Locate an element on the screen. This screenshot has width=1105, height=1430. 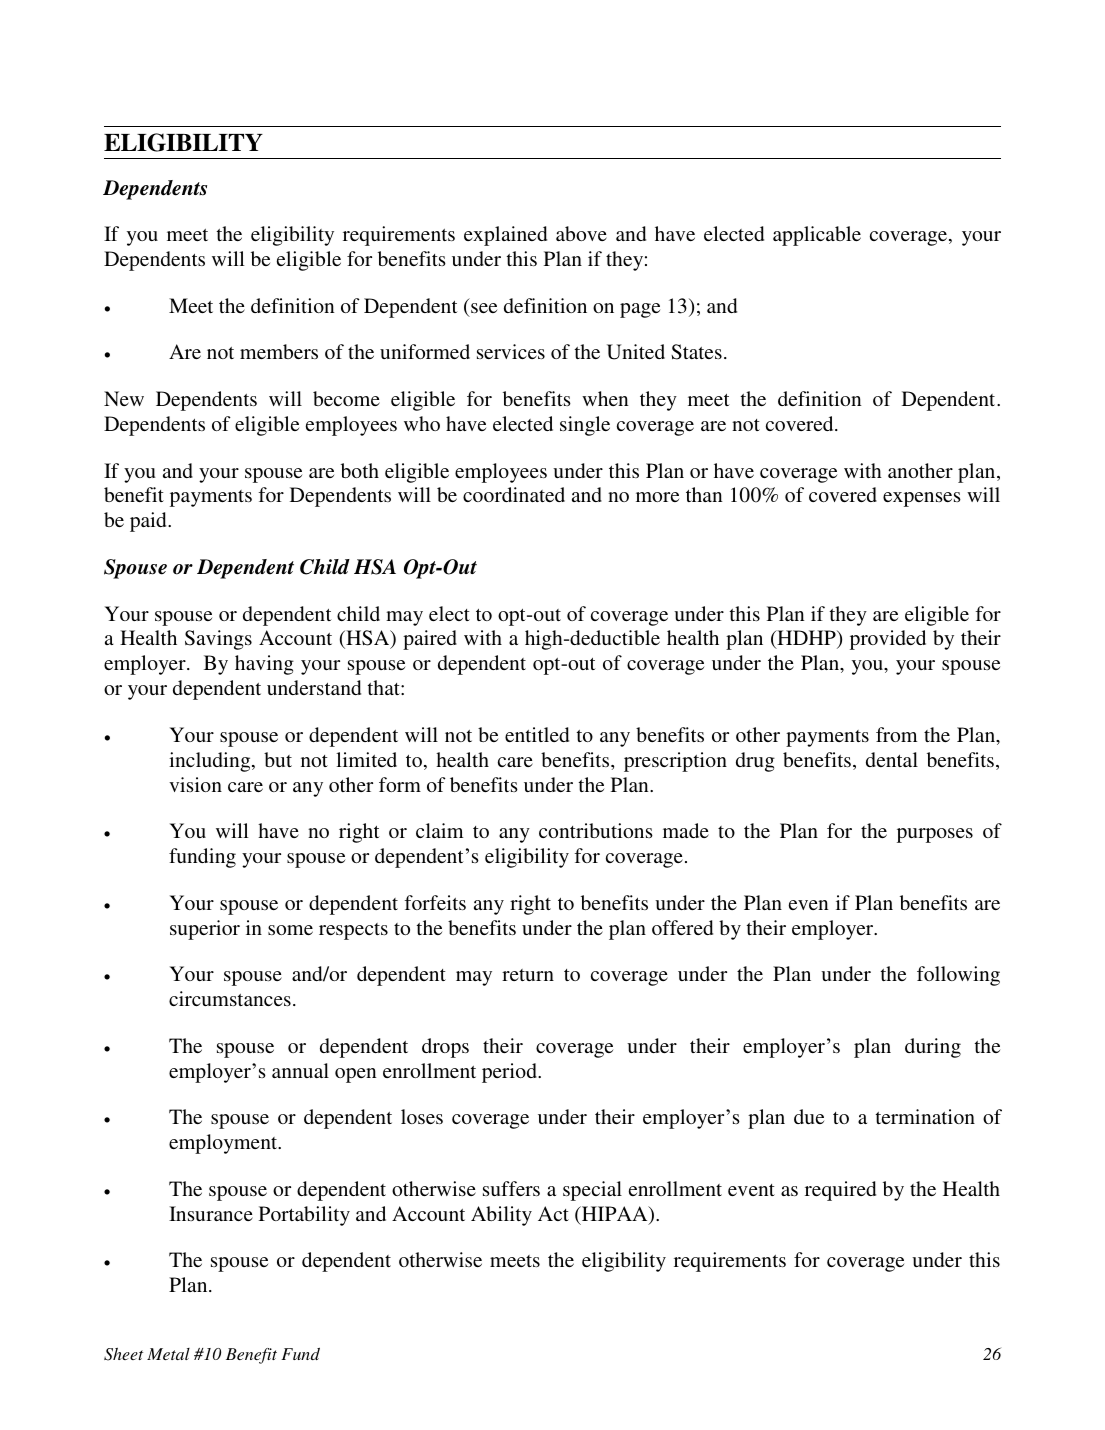
superior is located at coordinates (205, 930).
